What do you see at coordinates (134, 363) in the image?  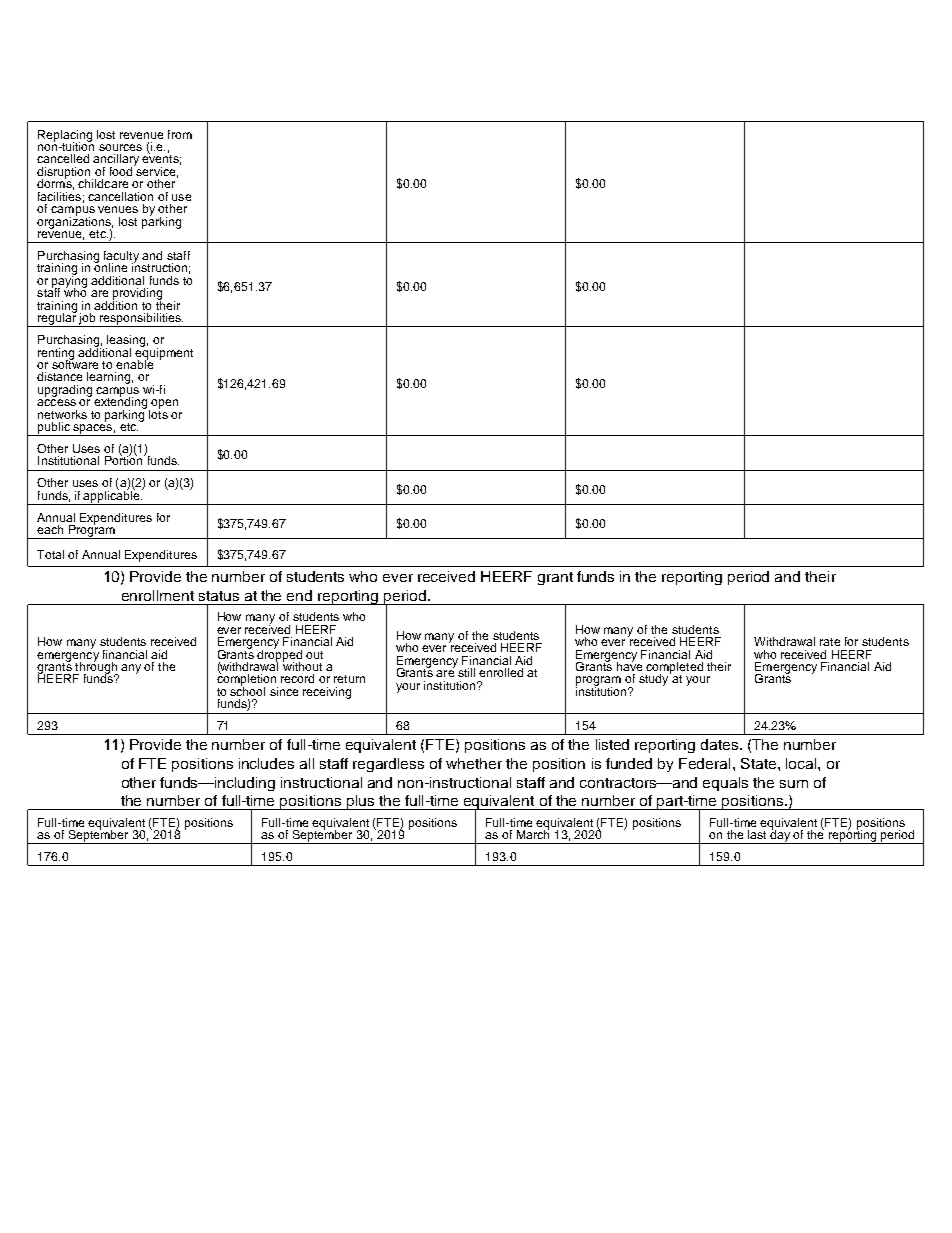 I see `enable` at bounding box center [134, 363].
